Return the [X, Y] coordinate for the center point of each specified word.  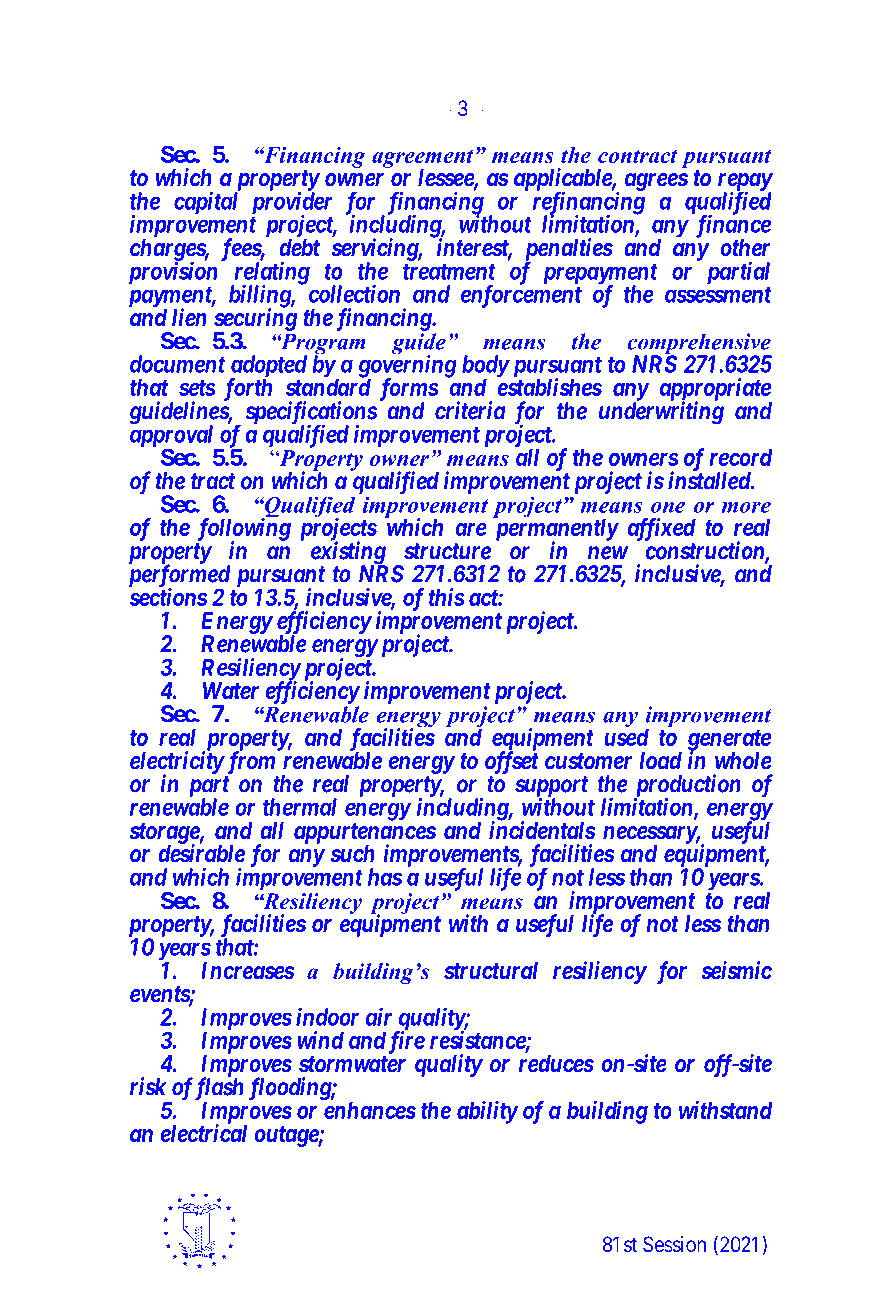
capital [206, 202]
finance [733, 227]
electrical [203, 1132]
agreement [422, 159]
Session [674, 1244]
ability [487, 1112]
